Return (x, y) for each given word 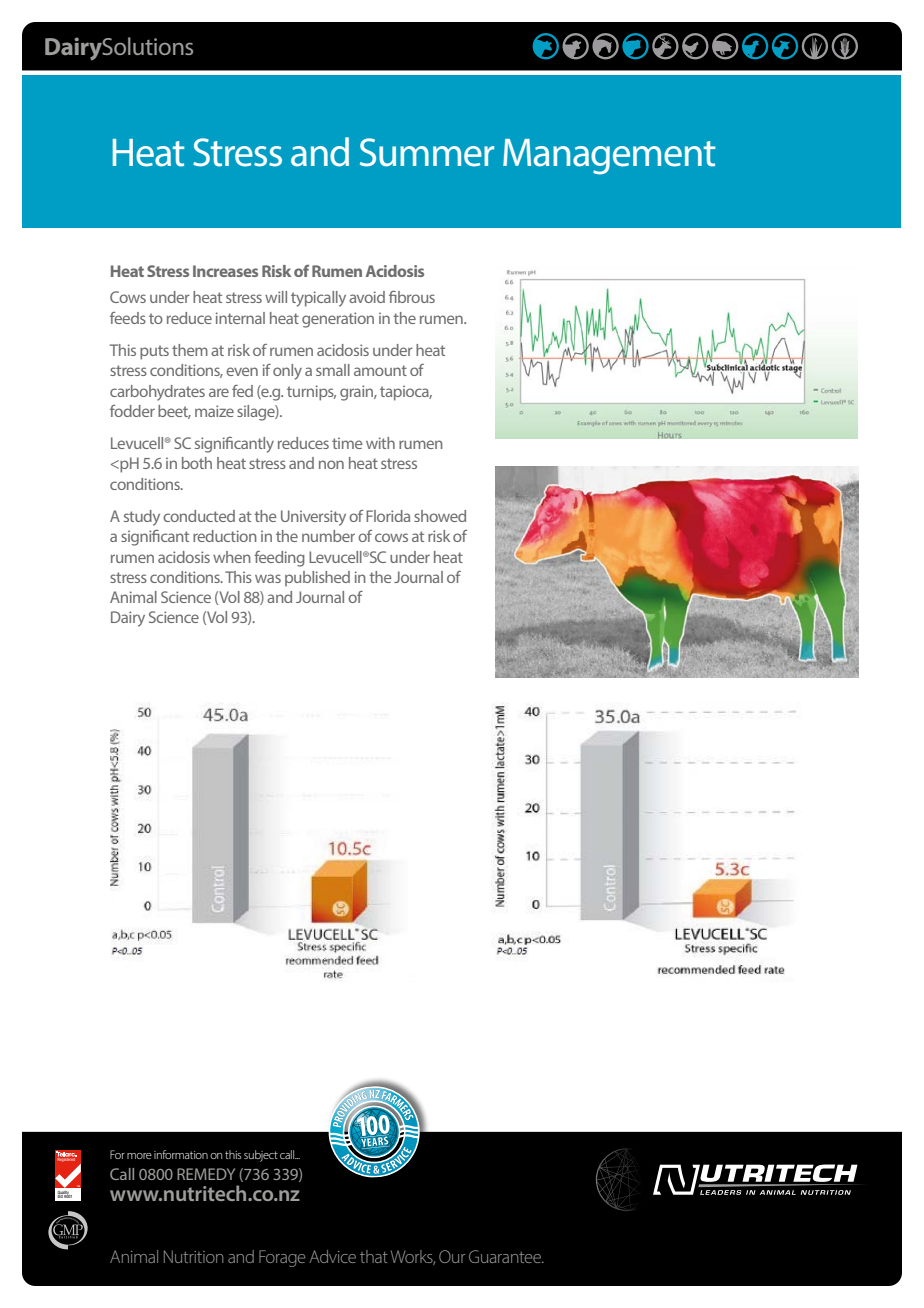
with (380, 443)
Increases (225, 271)
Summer (427, 152)
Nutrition (193, 1256)
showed (440, 516)
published (317, 578)
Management (609, 157)
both (197, 463)
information (181, 1154)
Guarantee (506, 1256)
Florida (388, 516)
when (232, 557)
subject (261, 1156)
